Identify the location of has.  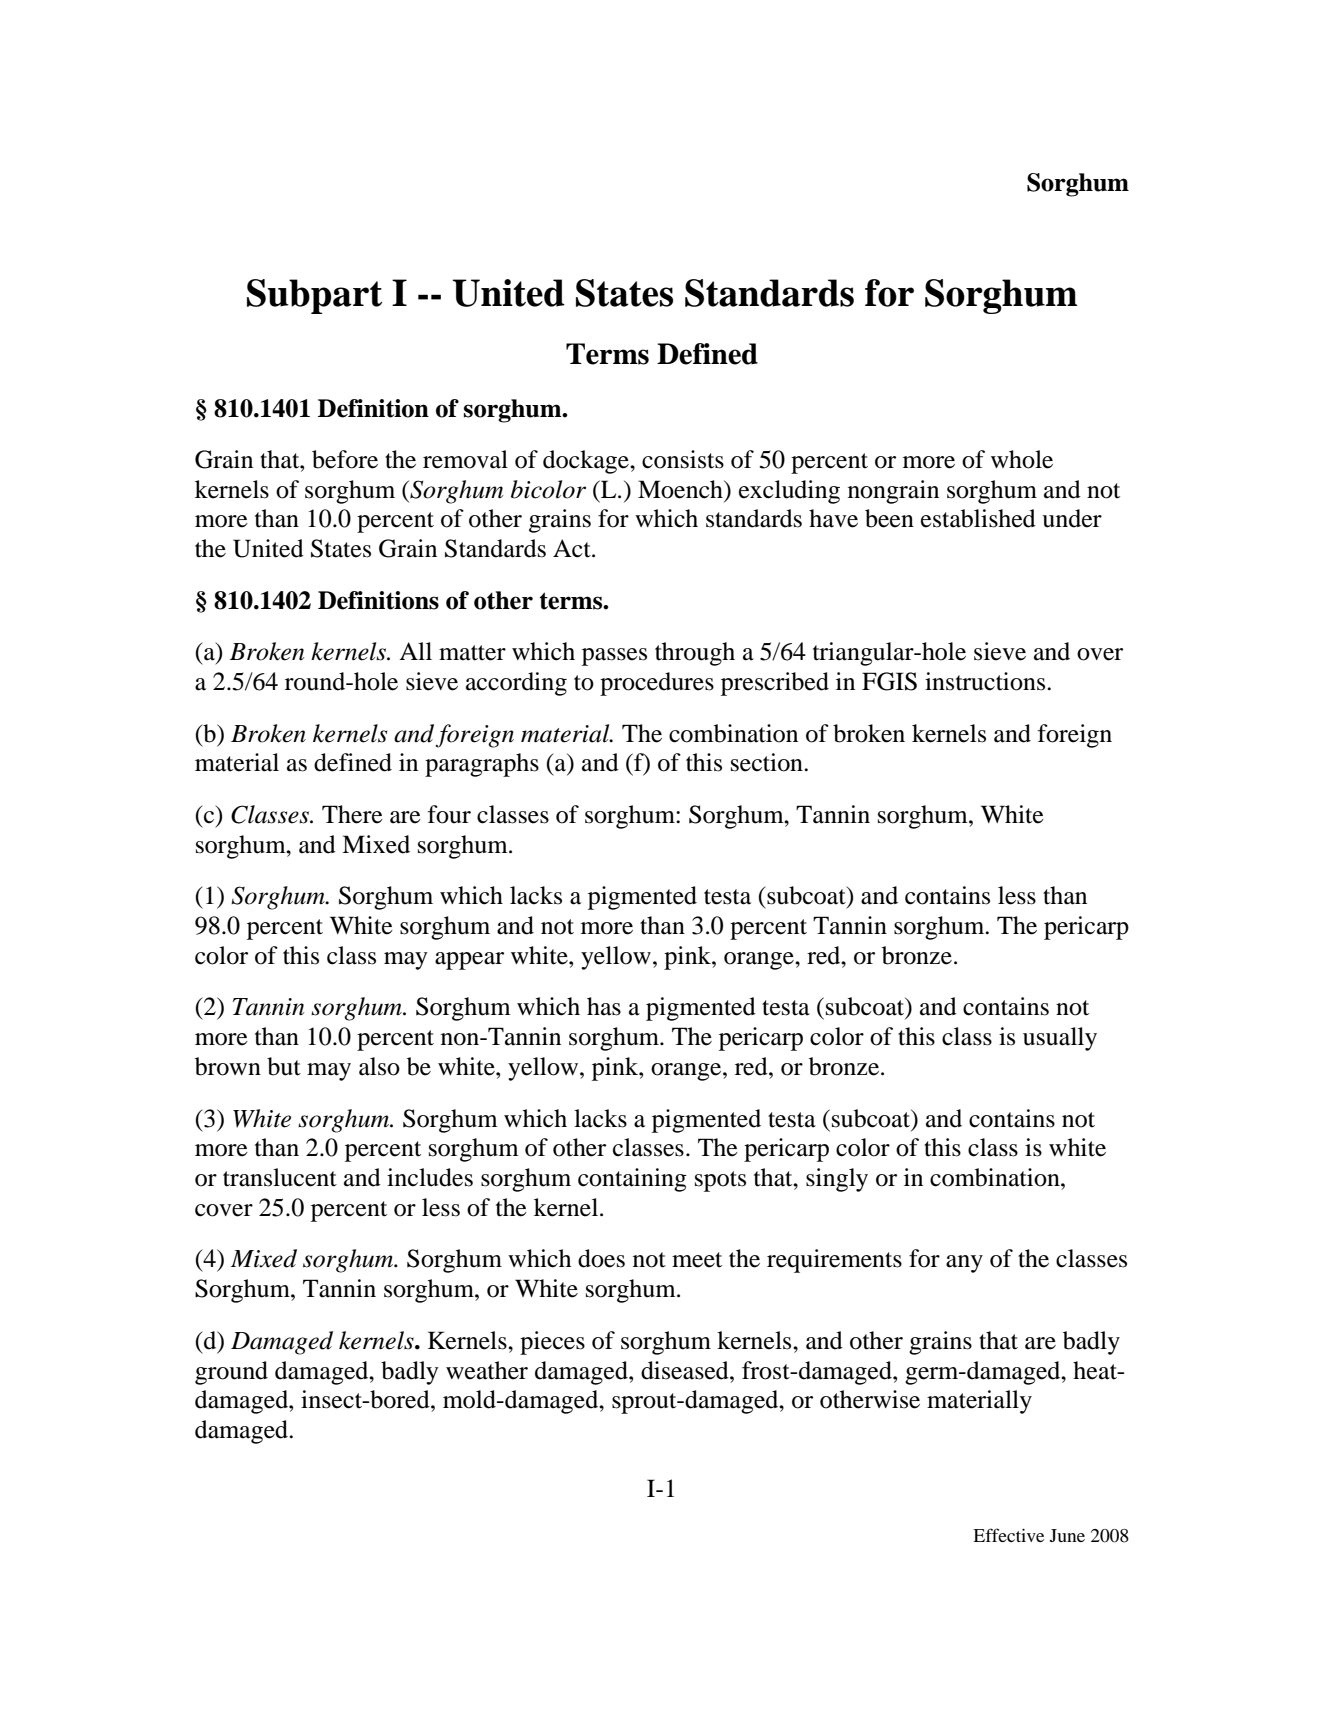
(604, 1006).
